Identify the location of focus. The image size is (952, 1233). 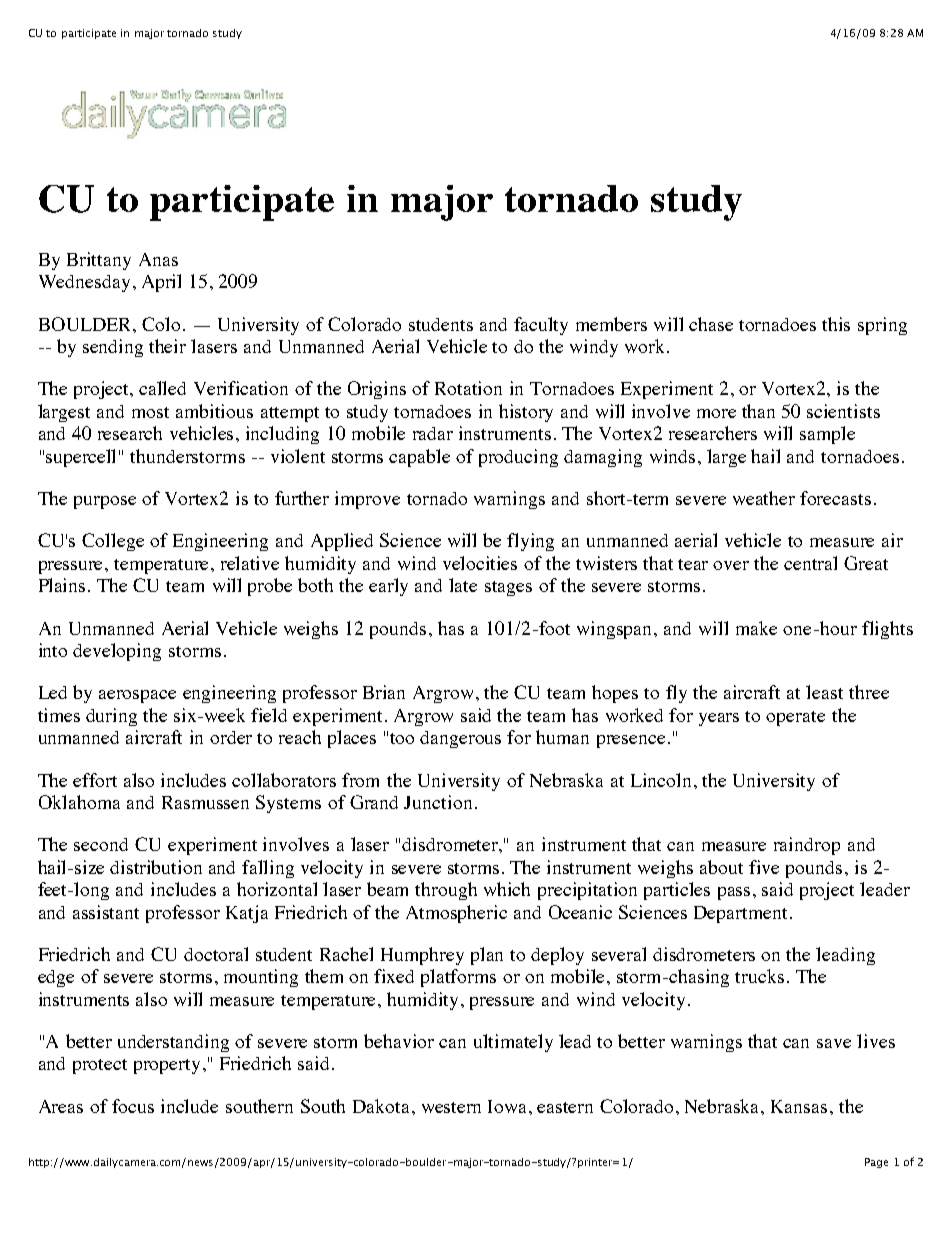
(133, 1106).
